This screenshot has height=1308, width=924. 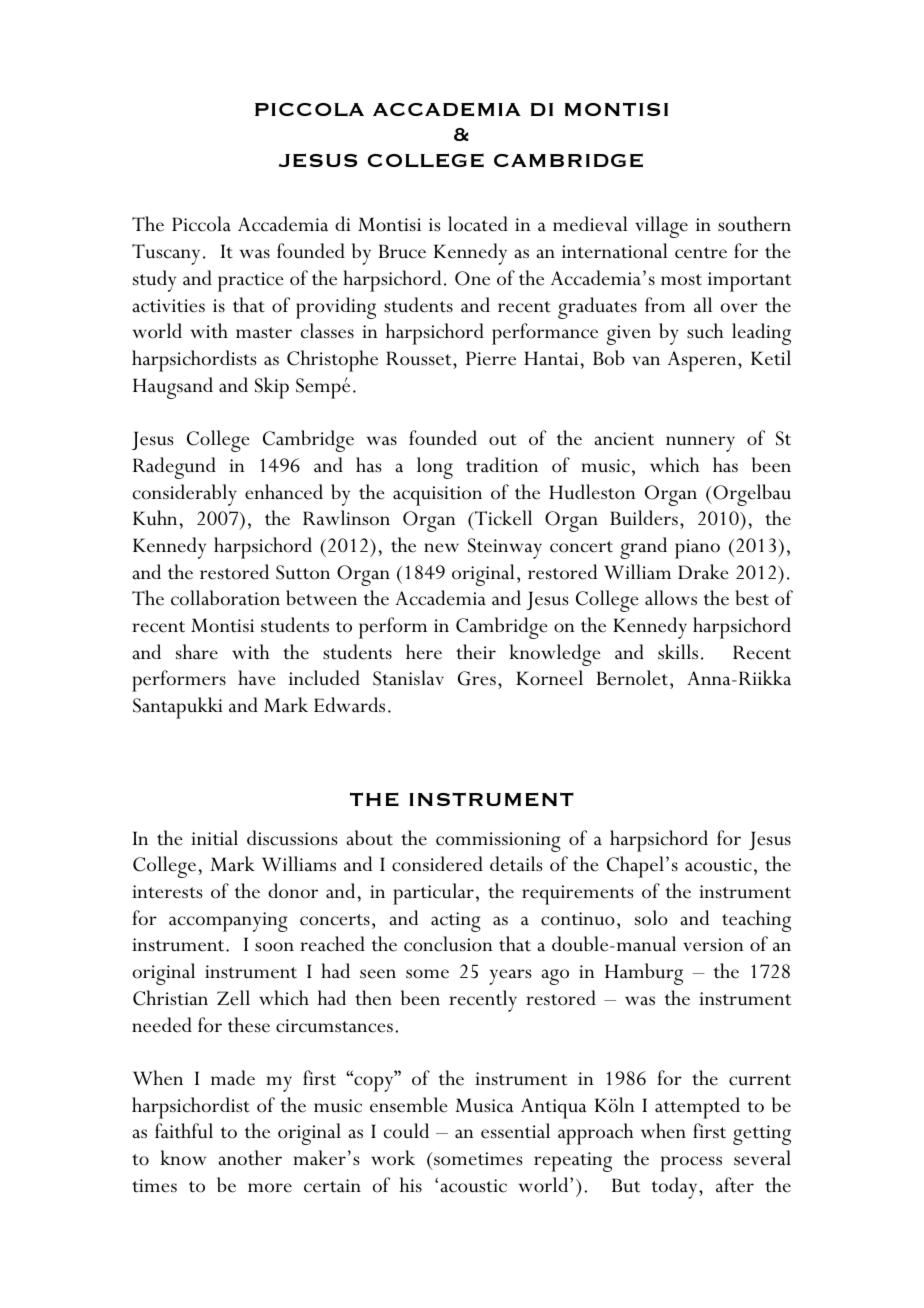 What do you see at coordinates (251, 282) in the screenshot?
I see `practice` at bounding box center [251, 282].
